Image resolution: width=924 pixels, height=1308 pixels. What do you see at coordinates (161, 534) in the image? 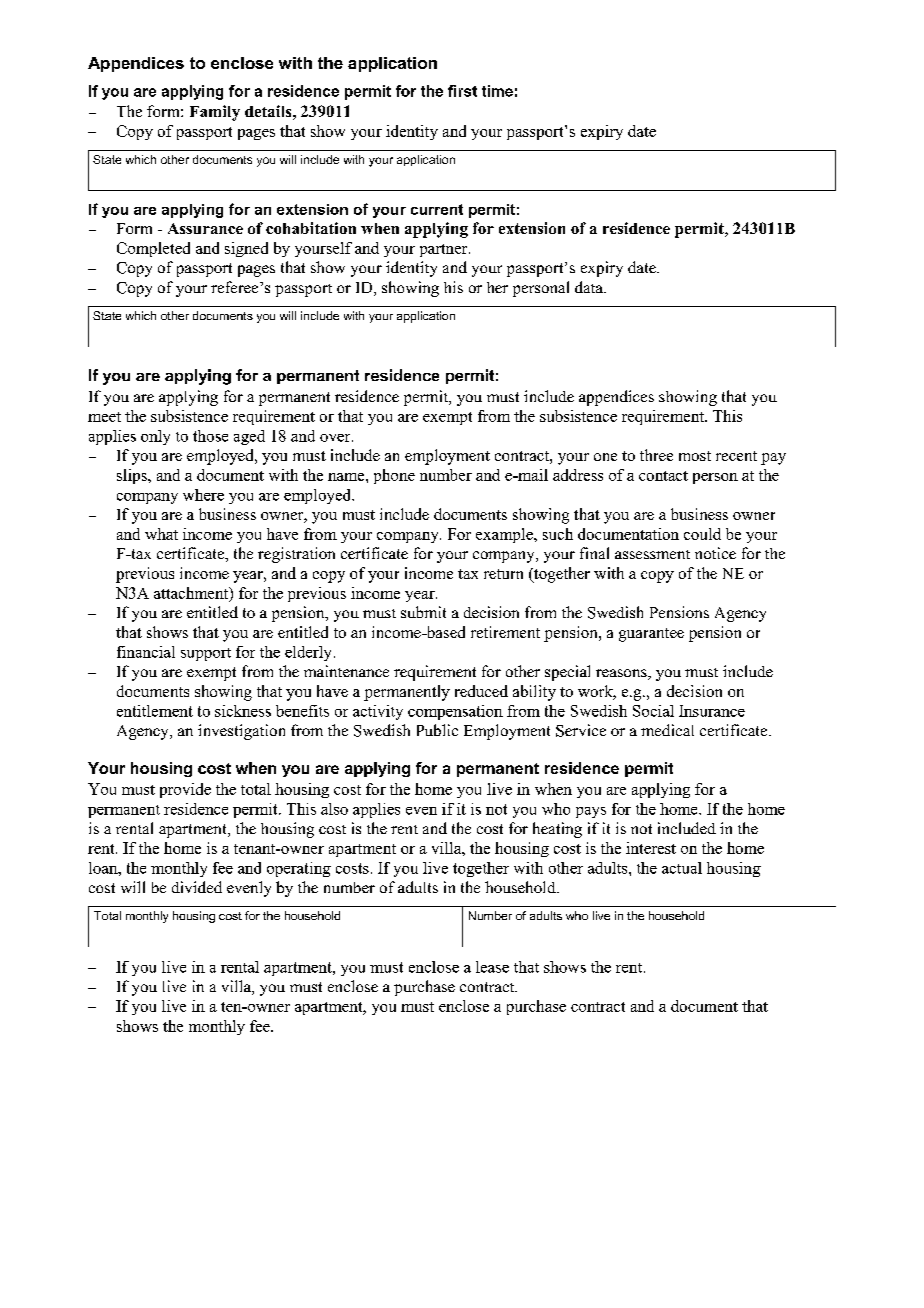
I see `what` at bounding box center [161, 534].
